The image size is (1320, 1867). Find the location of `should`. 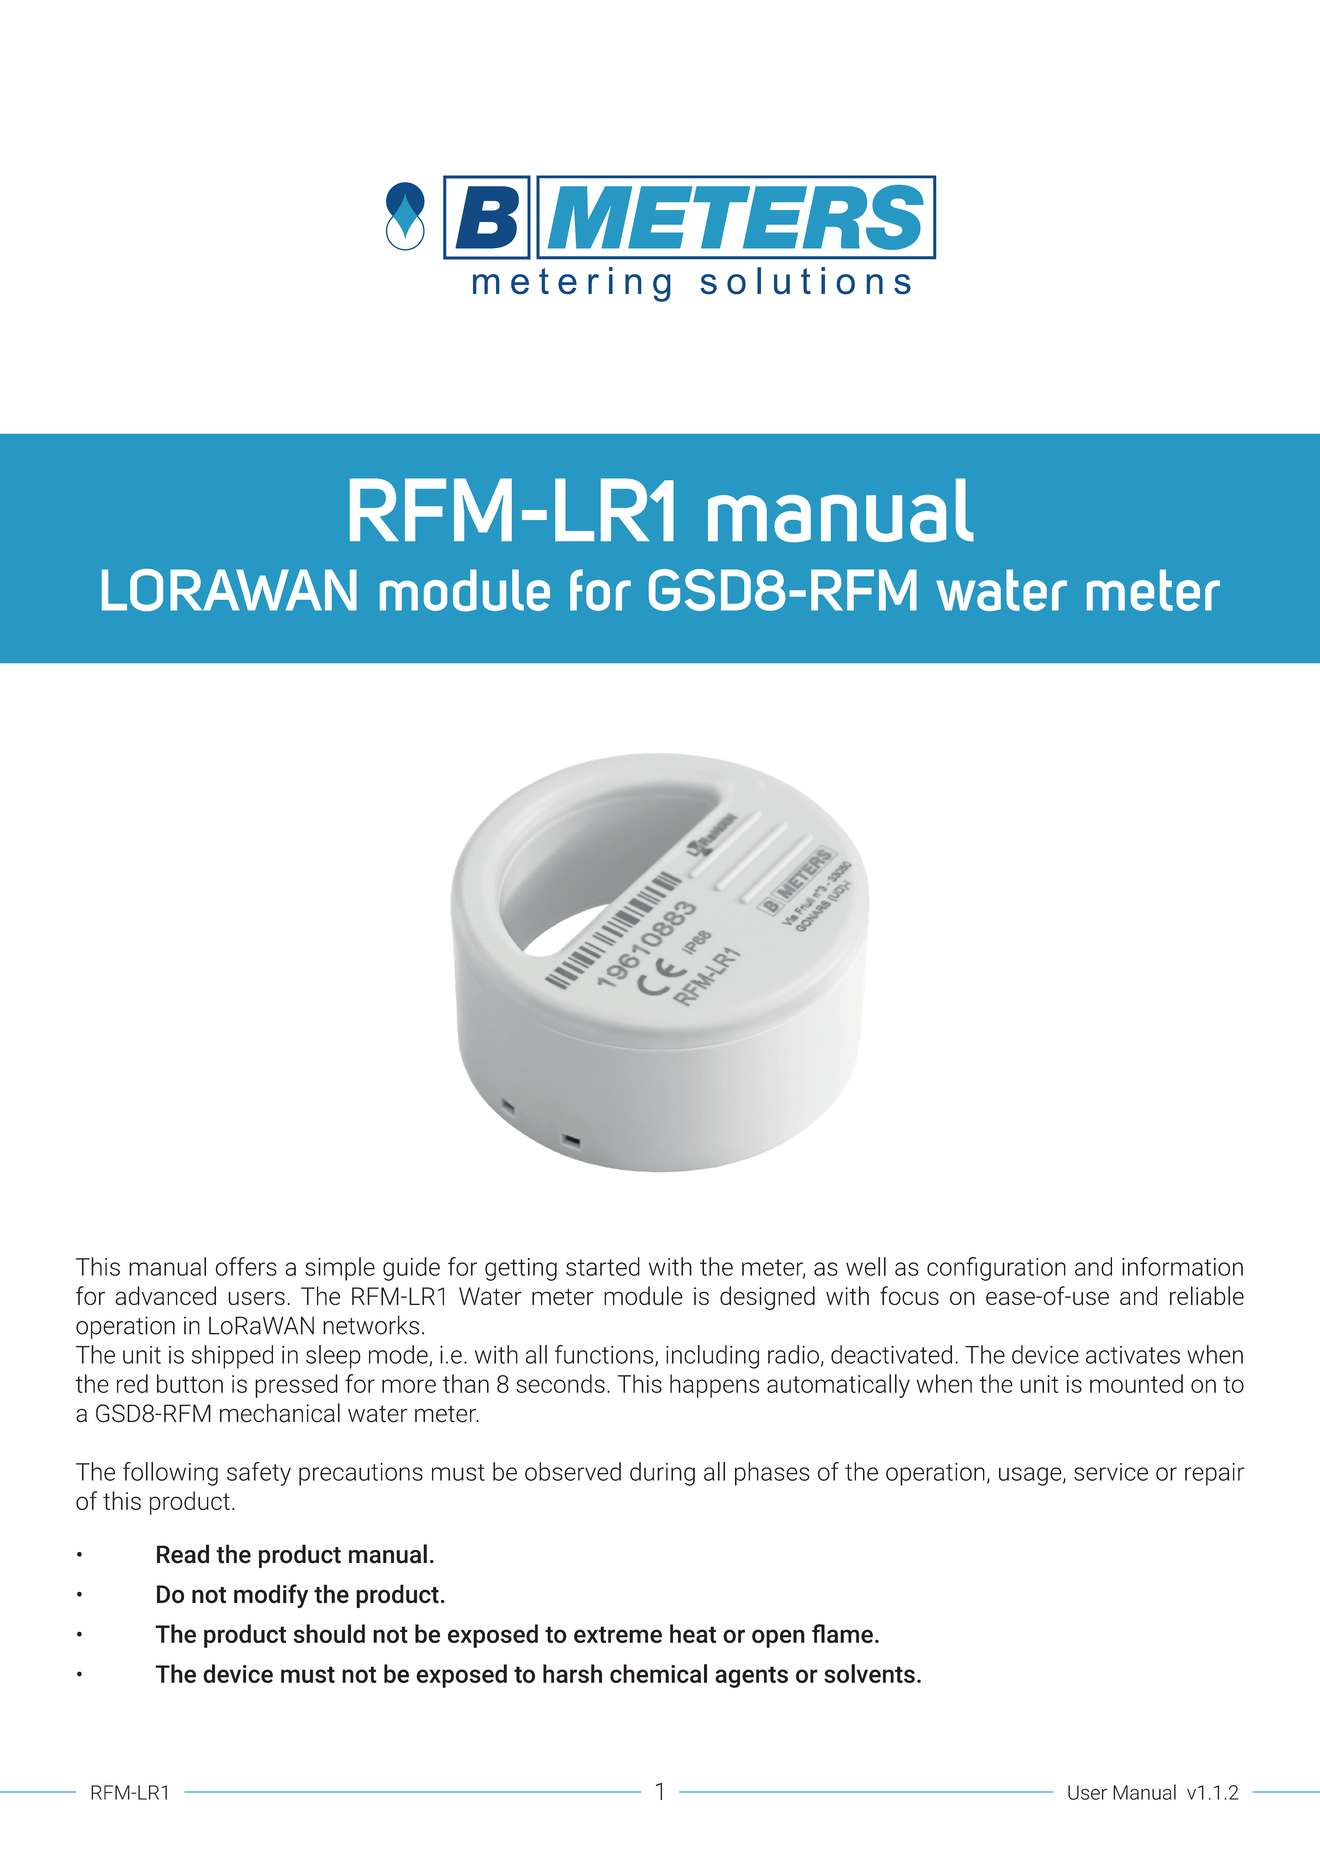

should is located at coordinates (329, 1633).
